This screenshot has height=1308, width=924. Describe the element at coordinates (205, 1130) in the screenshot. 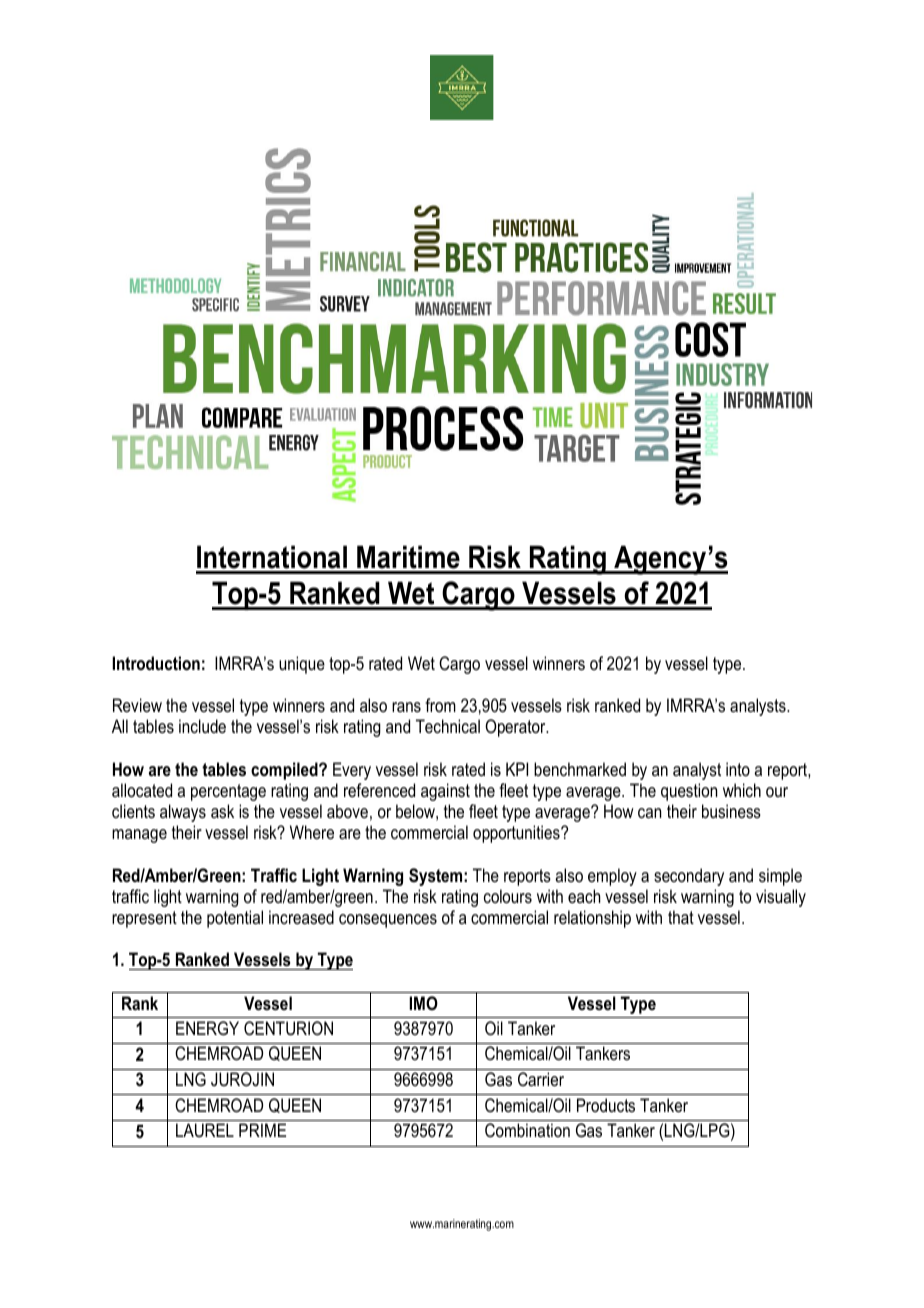

I see `LAUREL` at that location.
